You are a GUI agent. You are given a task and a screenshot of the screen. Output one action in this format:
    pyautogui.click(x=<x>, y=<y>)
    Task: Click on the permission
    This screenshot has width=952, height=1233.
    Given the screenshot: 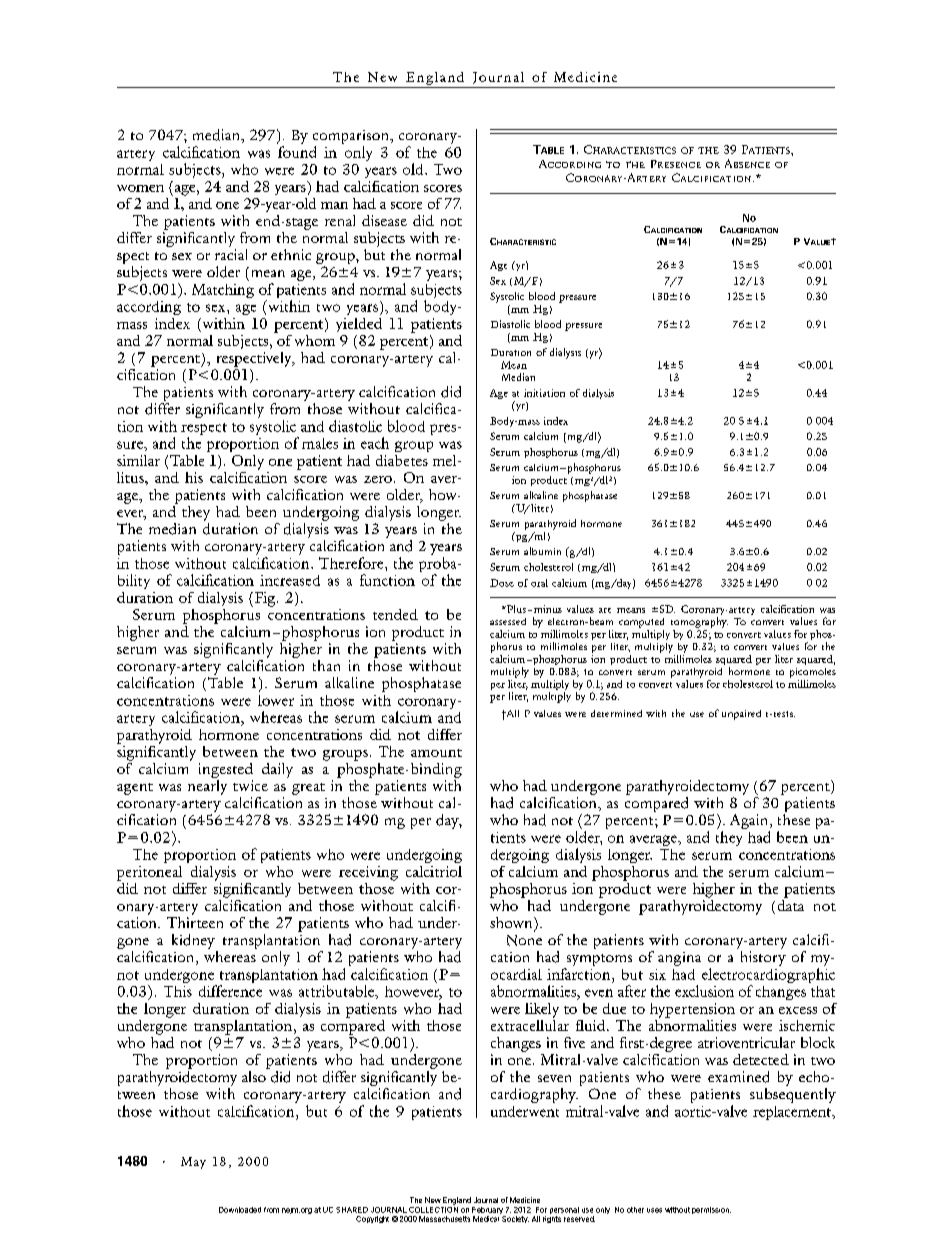 What is the action you would take?
    pyautogui.click(x=711, y=1210)
